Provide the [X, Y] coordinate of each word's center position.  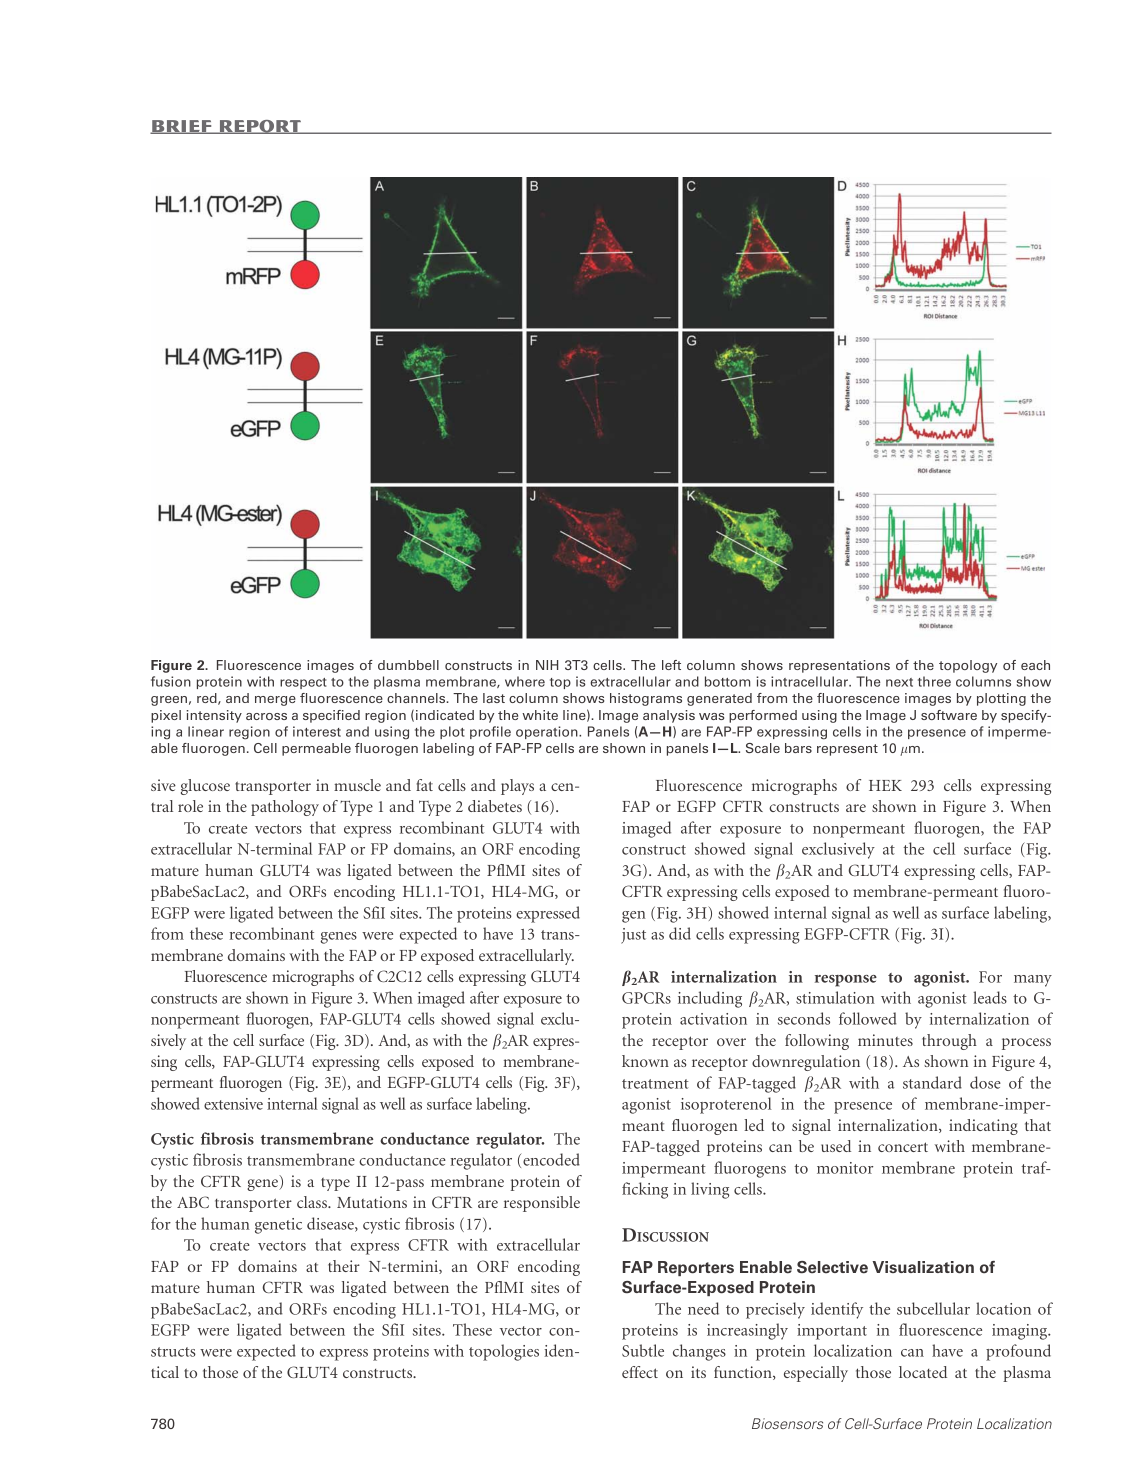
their [344, 1266]
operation [548, 732]
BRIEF [182, 127]
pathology [285, 808]
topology [968, 666]
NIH [547, 665]
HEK [885, 785]
